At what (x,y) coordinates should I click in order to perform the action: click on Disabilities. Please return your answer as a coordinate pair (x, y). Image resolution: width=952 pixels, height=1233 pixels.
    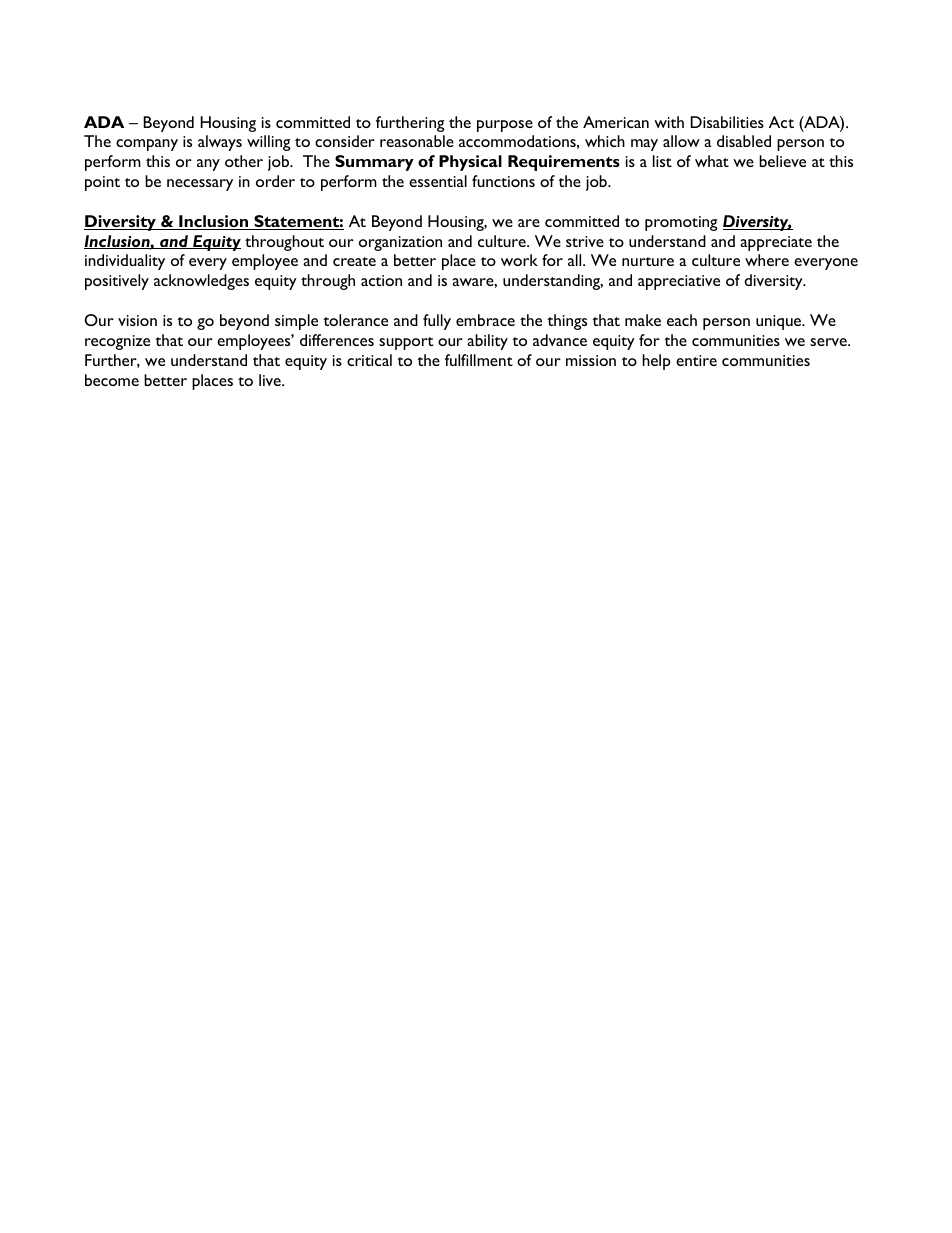
    Looking at the image, I should click on (727, 122).
